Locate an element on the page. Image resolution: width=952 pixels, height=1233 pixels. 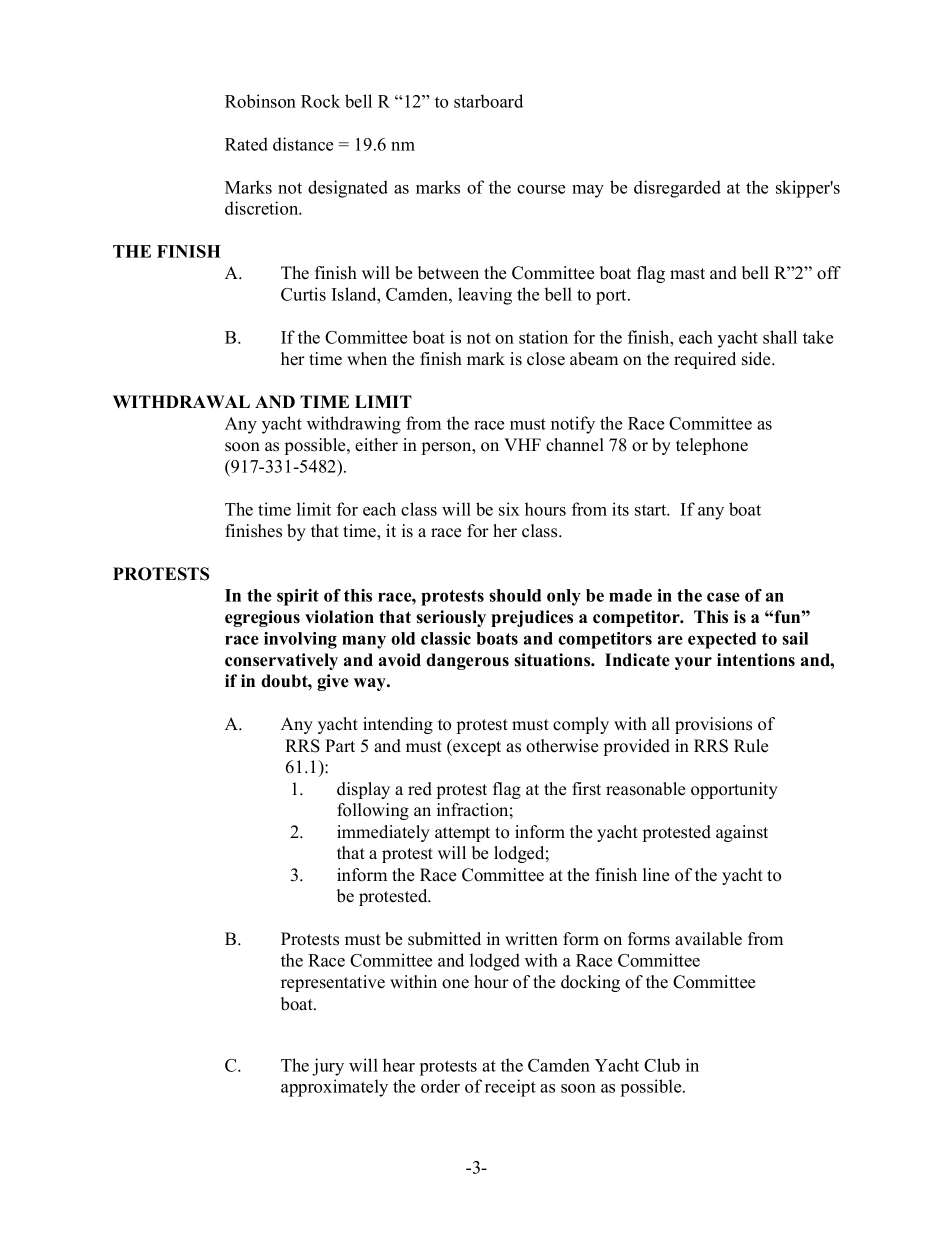
otherwise is located at coordinates (562, 746).
